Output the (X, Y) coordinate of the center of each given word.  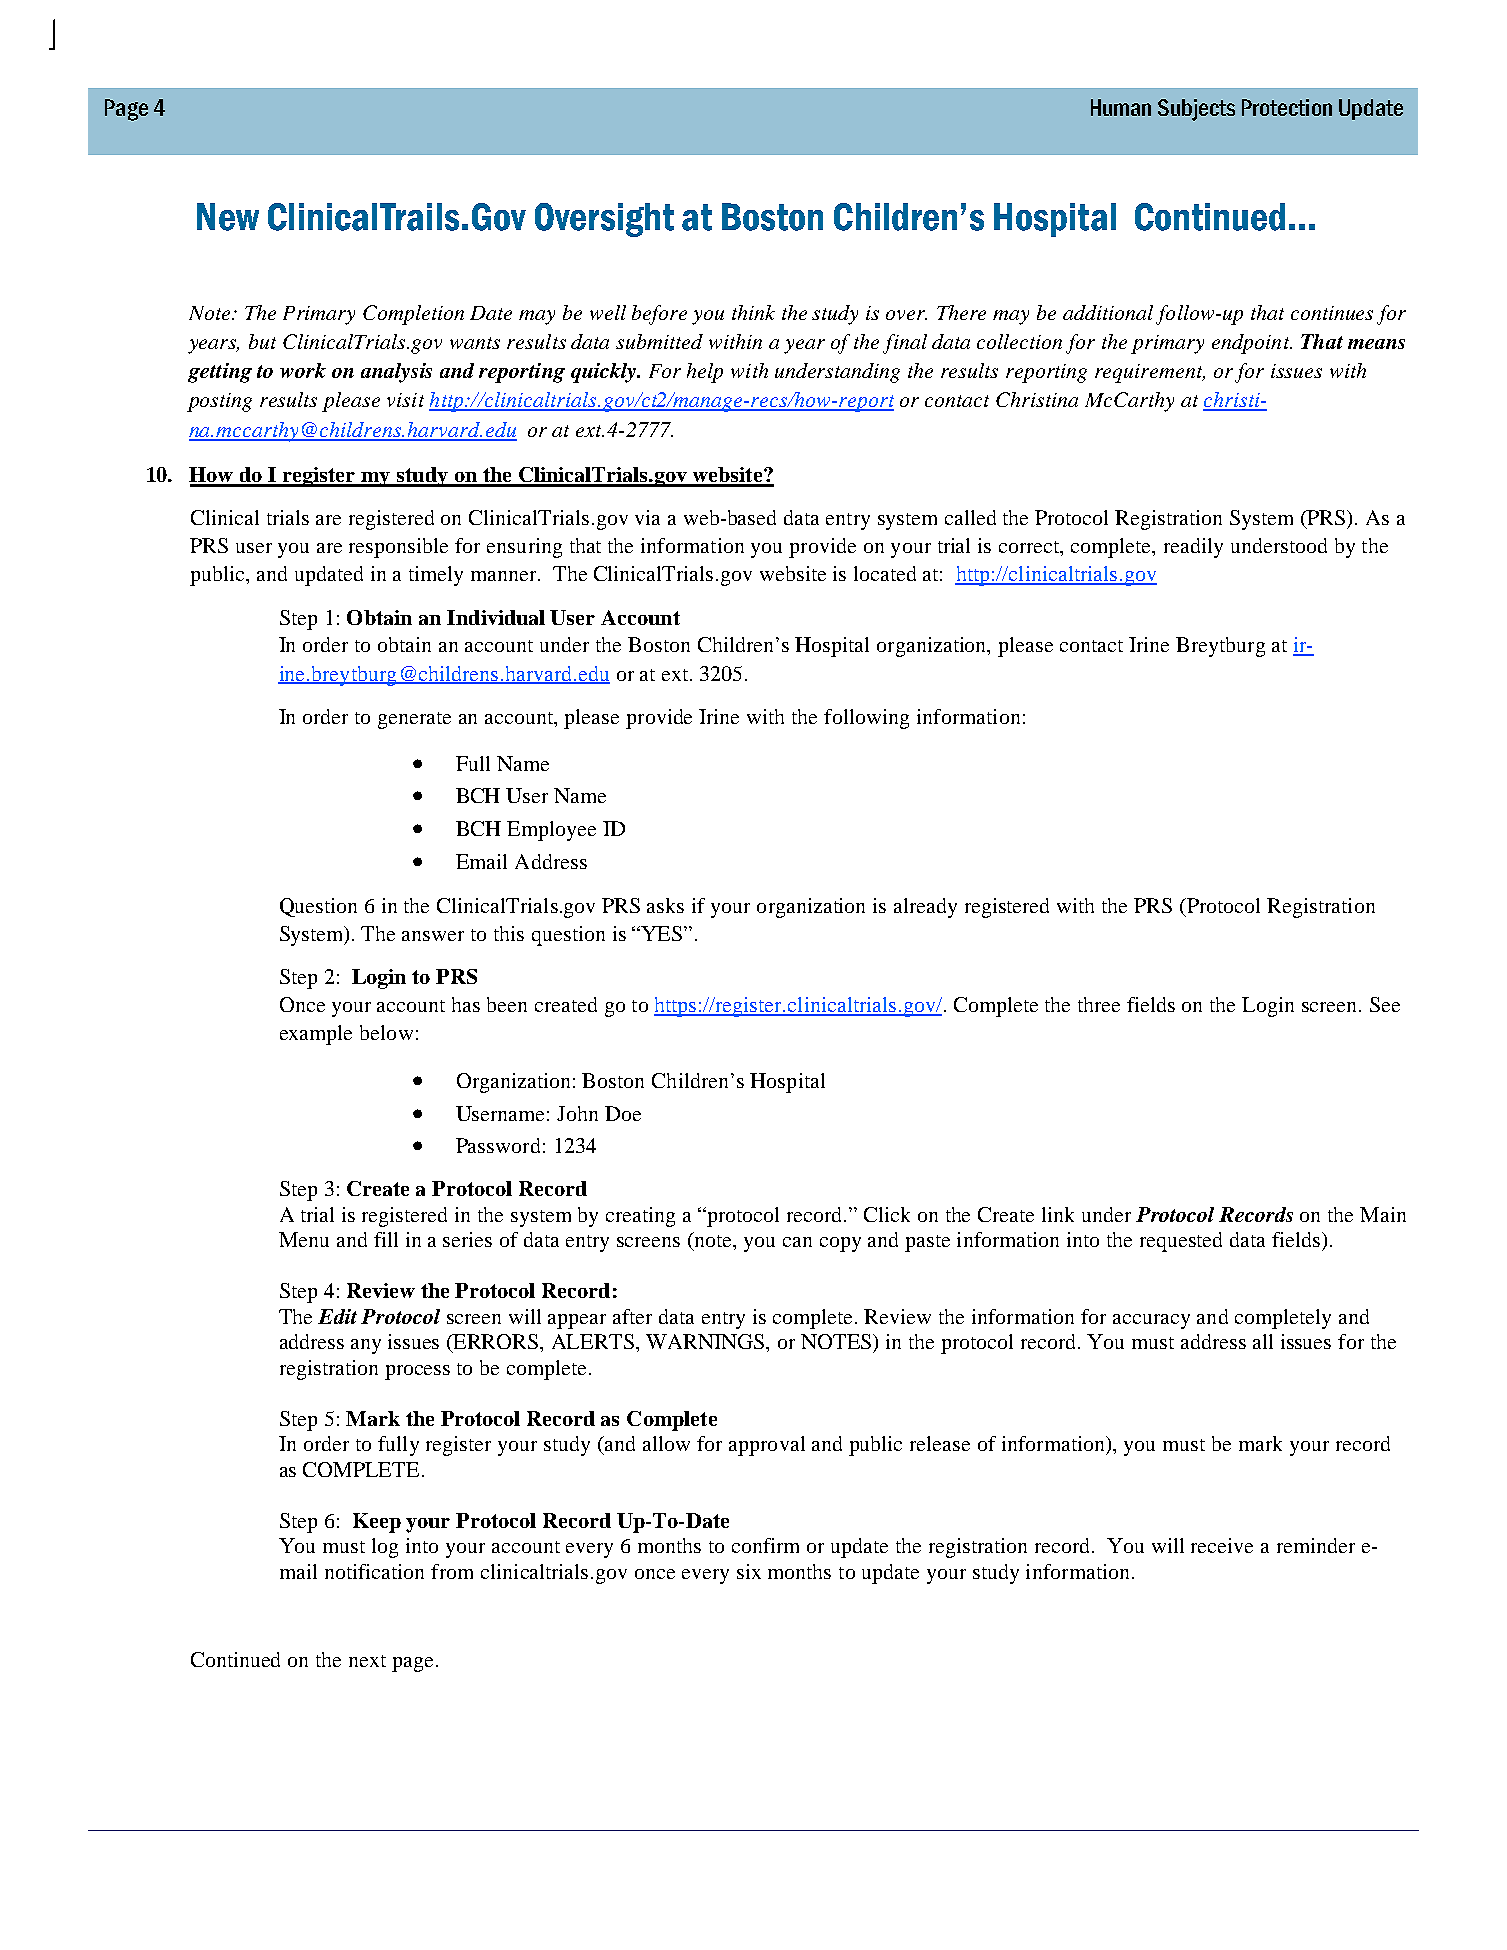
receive (1222, 1545)
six (749, 1571)
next (367, 1661)
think (753, 312)
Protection (1287, 107)
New (228, 217)
